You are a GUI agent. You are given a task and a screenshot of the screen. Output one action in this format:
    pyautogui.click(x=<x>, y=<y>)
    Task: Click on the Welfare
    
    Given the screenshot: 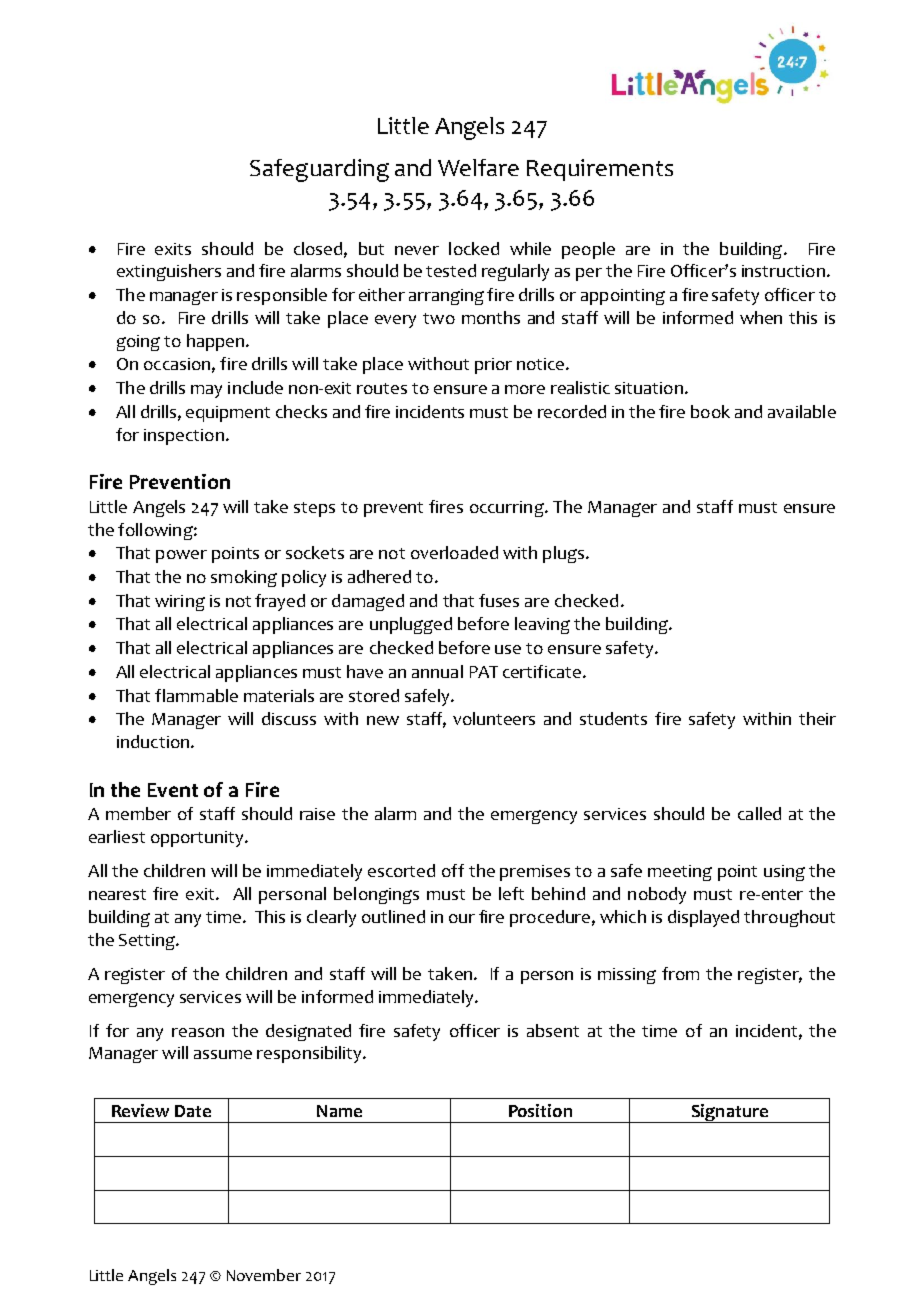 What is the action you would take?
    pyautogui.click(x=478, y=167)
